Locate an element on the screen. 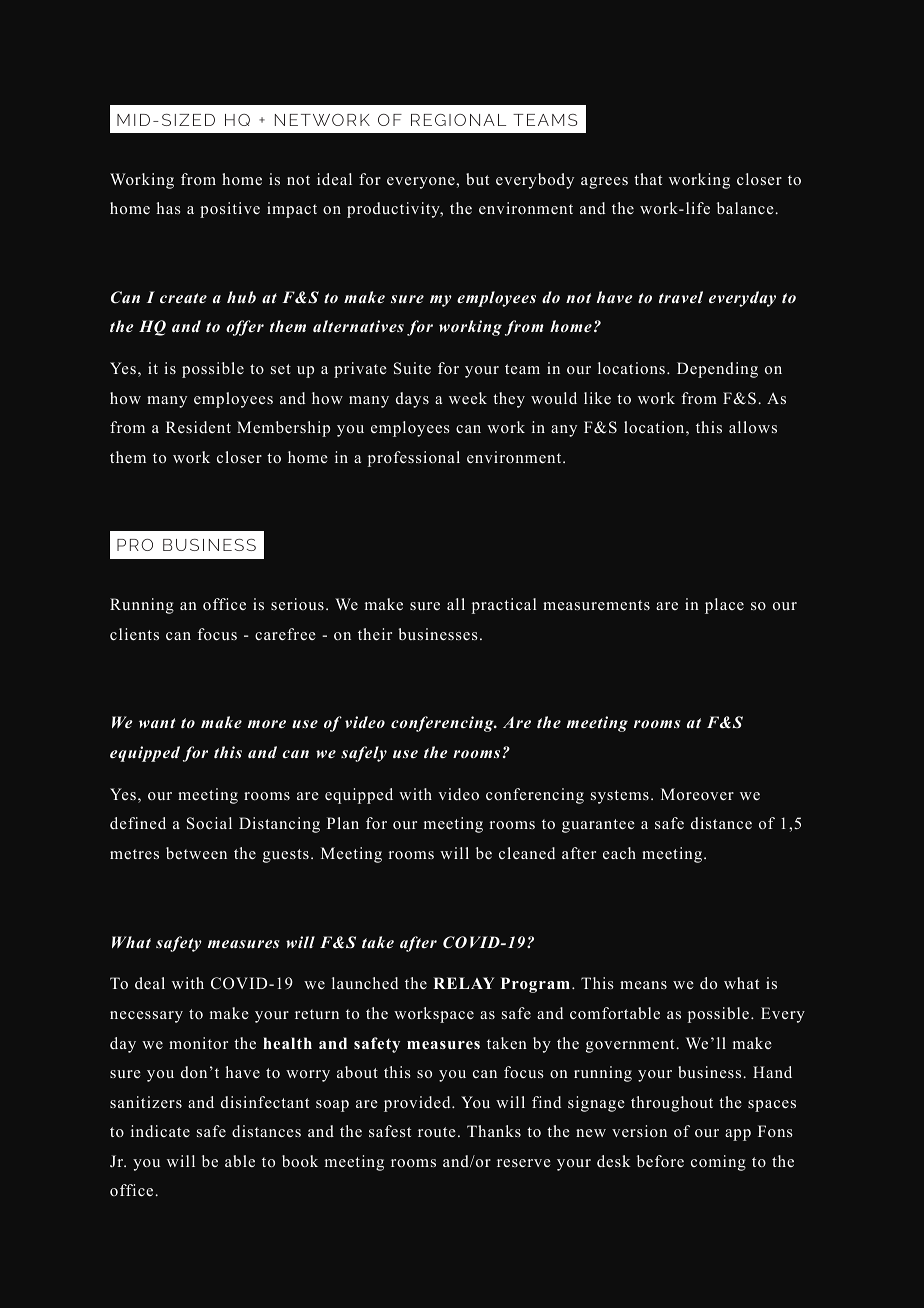  positive is located at coordinates (230, 210).
